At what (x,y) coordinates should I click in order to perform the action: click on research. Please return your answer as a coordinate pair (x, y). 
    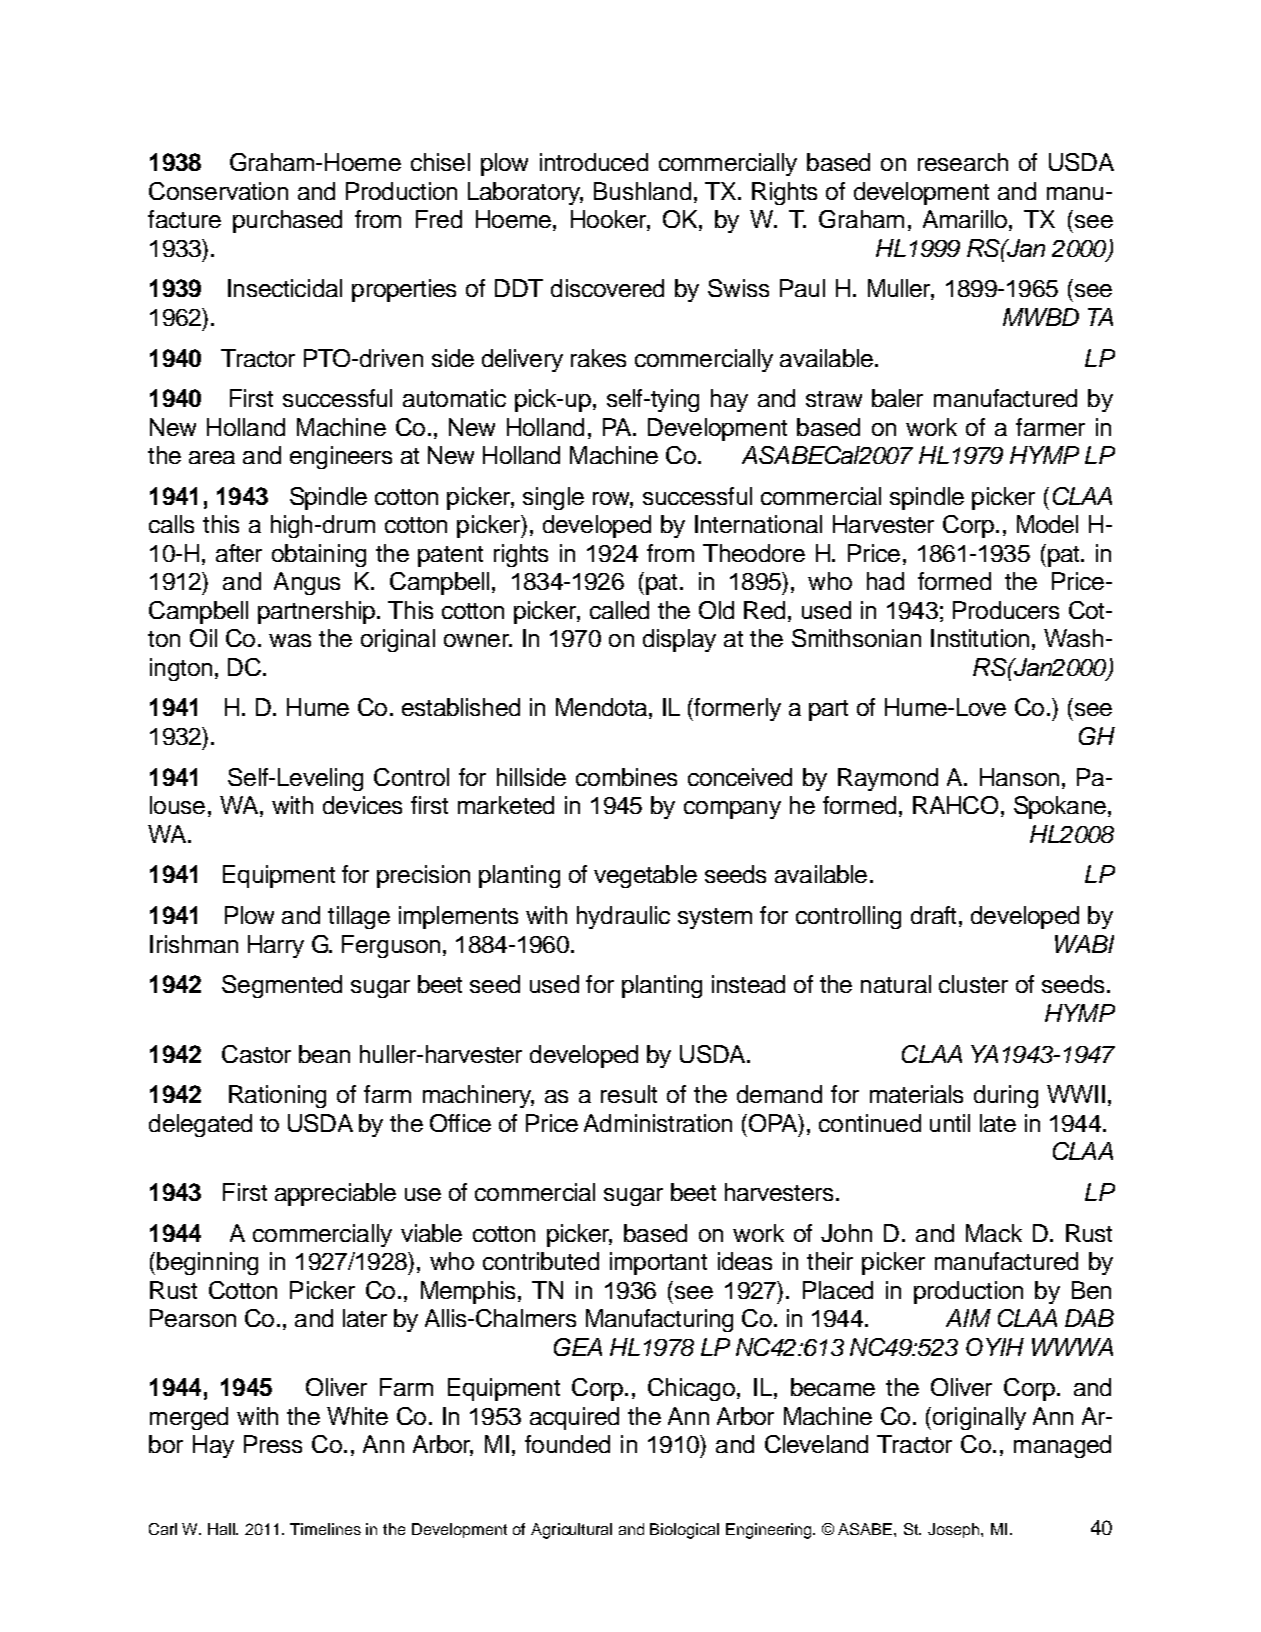
    Looking at the image, I should click on (963, 162).
